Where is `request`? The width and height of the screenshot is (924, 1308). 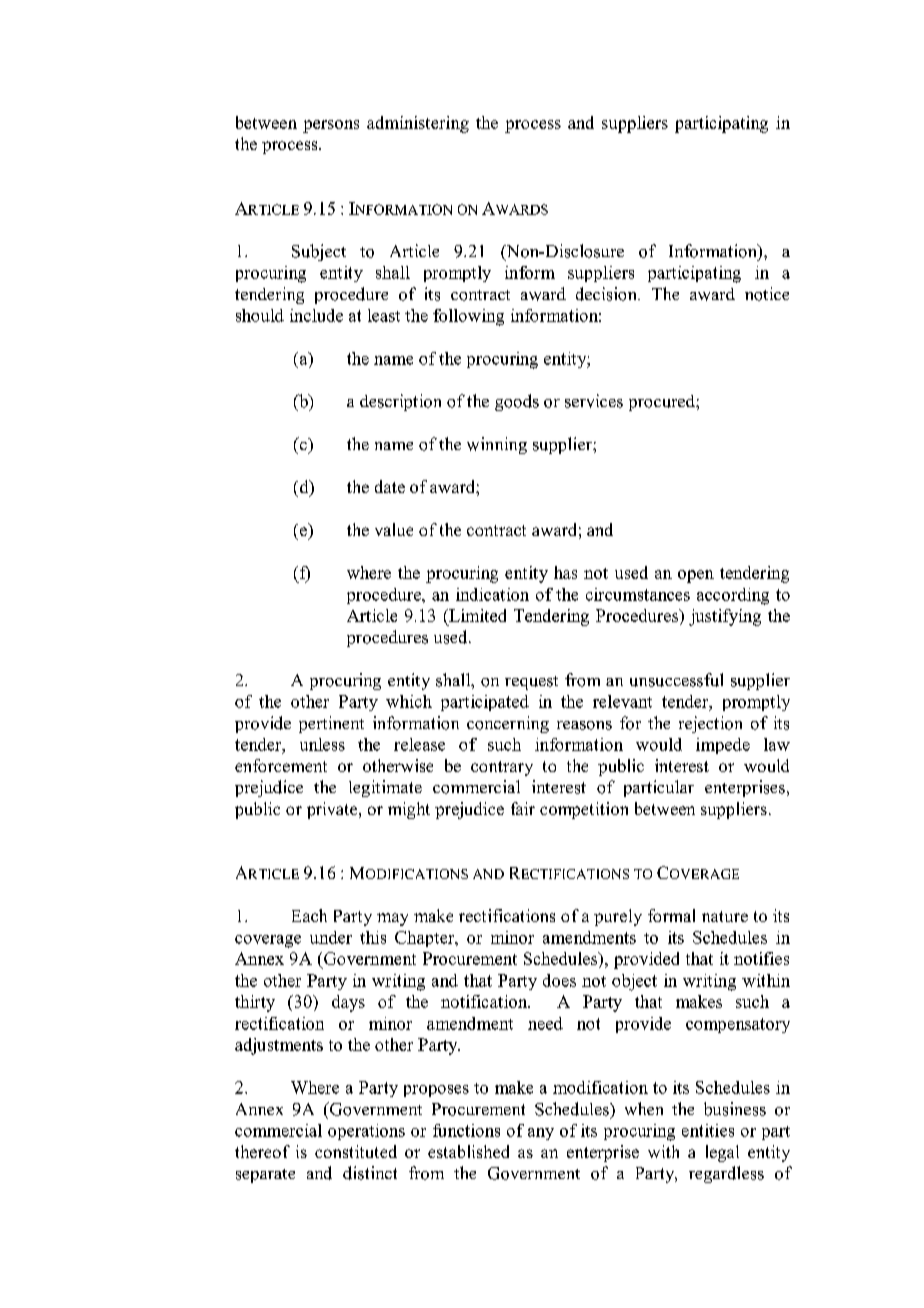
request is located at coordinates (531, 683).
